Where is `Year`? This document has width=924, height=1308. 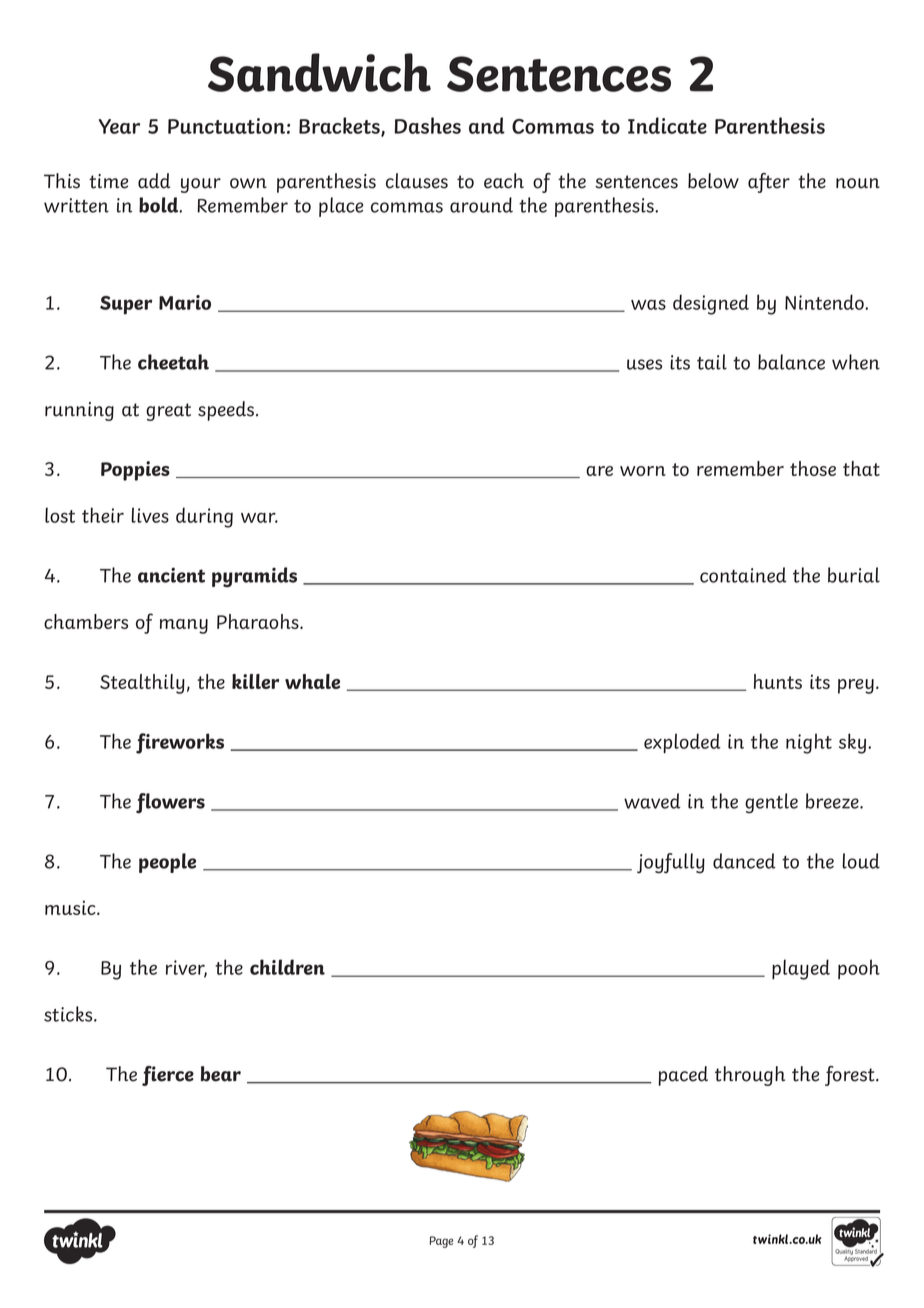
Year is located at coordinates (119, 126).
